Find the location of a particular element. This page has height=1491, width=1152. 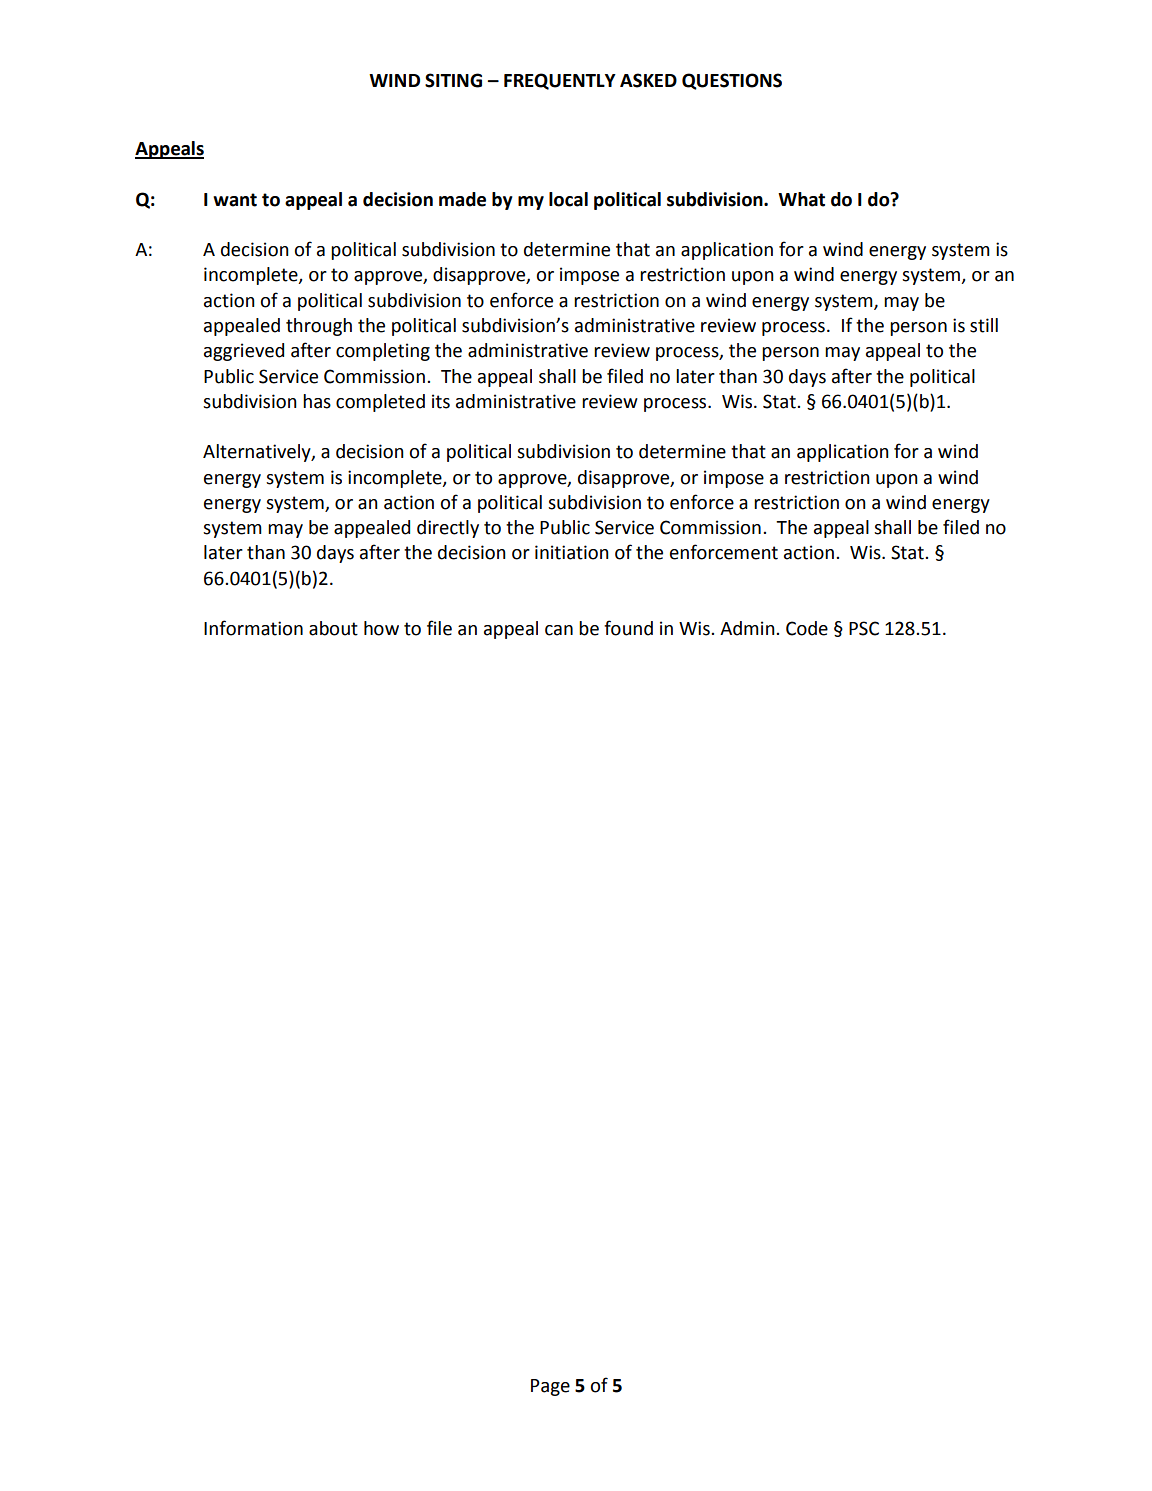

Code is located at coordinates (807, 628).
